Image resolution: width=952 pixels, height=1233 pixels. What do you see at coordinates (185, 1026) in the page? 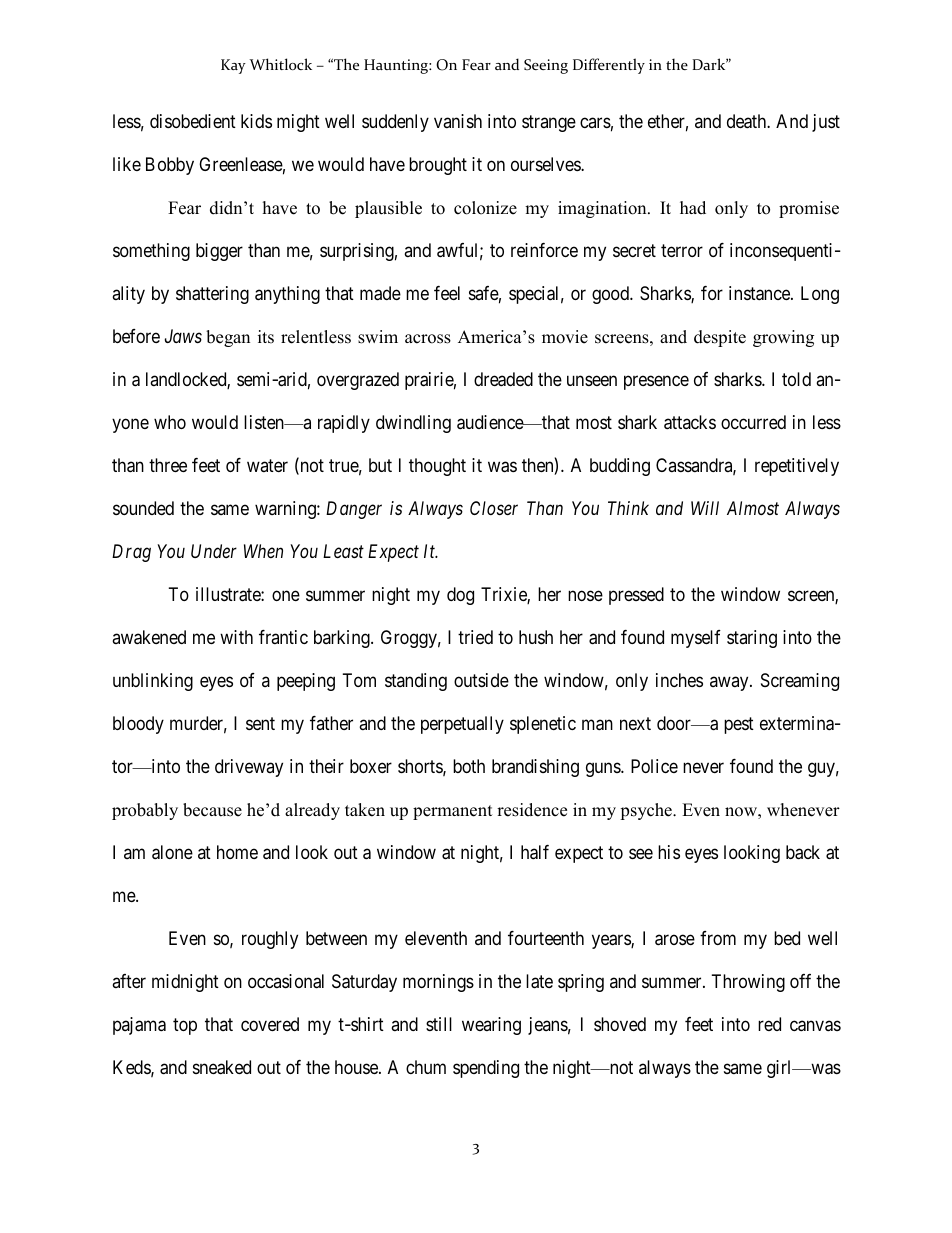
I see `top` at bounding box center [185, 1026].
